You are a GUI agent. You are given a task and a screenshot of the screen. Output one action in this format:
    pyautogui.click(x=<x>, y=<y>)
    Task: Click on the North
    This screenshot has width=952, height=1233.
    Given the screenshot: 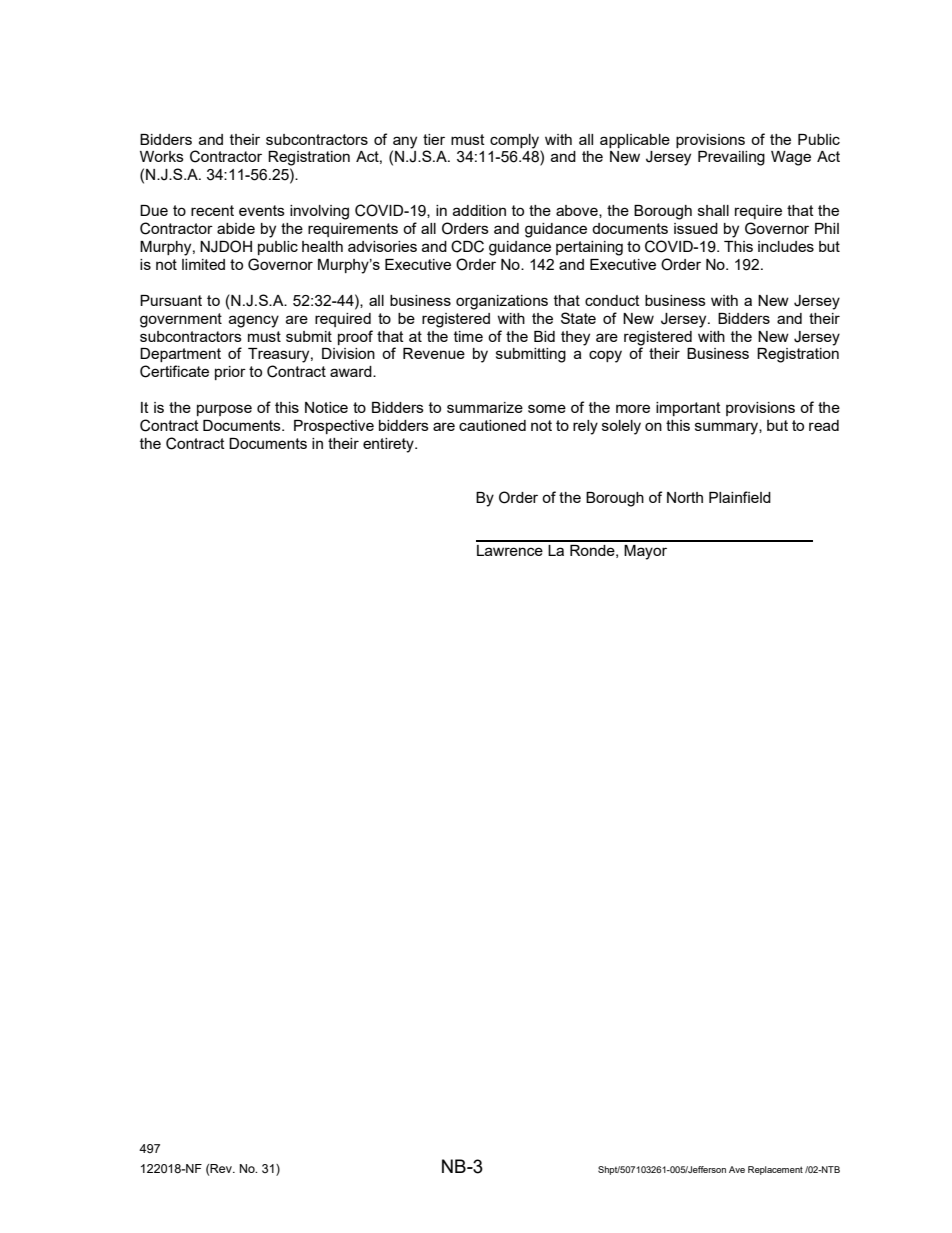 What is the action you would take?
    pyautogui.click(x=685, y=497)
